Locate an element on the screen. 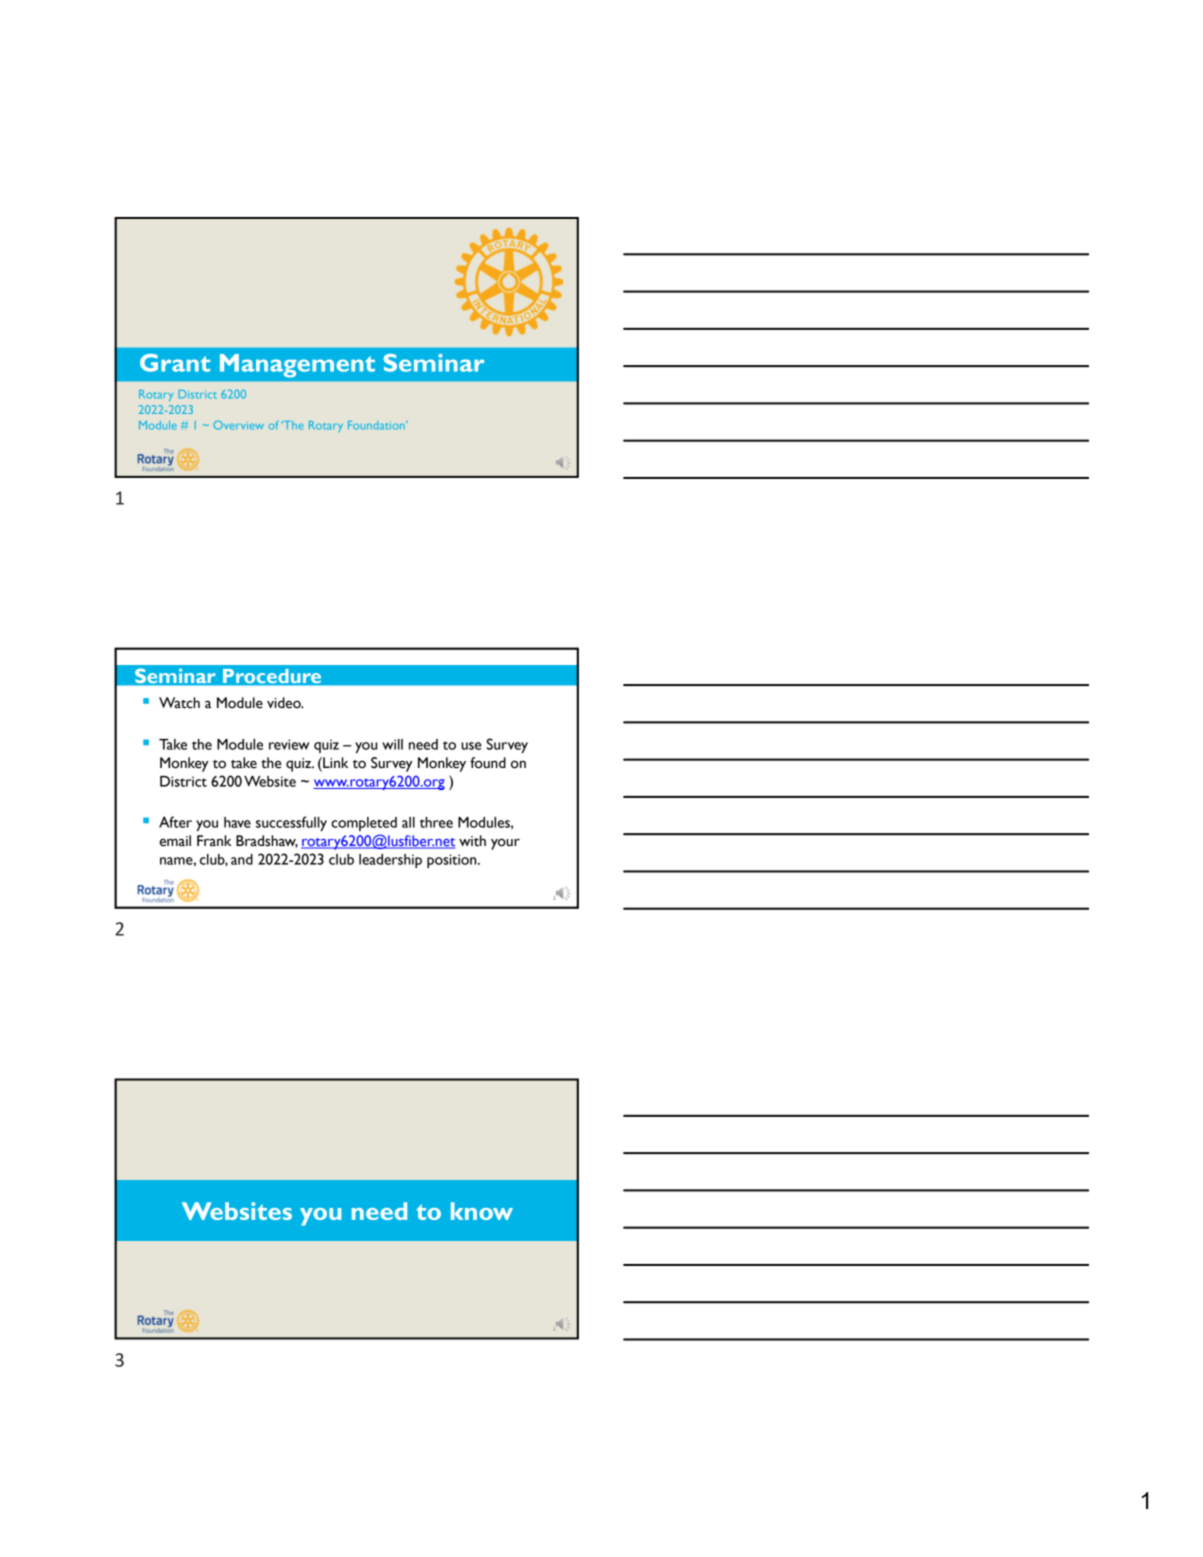 The height and width of the screenshot is (1557, 1203). position is located at coordinates (453, 861).
